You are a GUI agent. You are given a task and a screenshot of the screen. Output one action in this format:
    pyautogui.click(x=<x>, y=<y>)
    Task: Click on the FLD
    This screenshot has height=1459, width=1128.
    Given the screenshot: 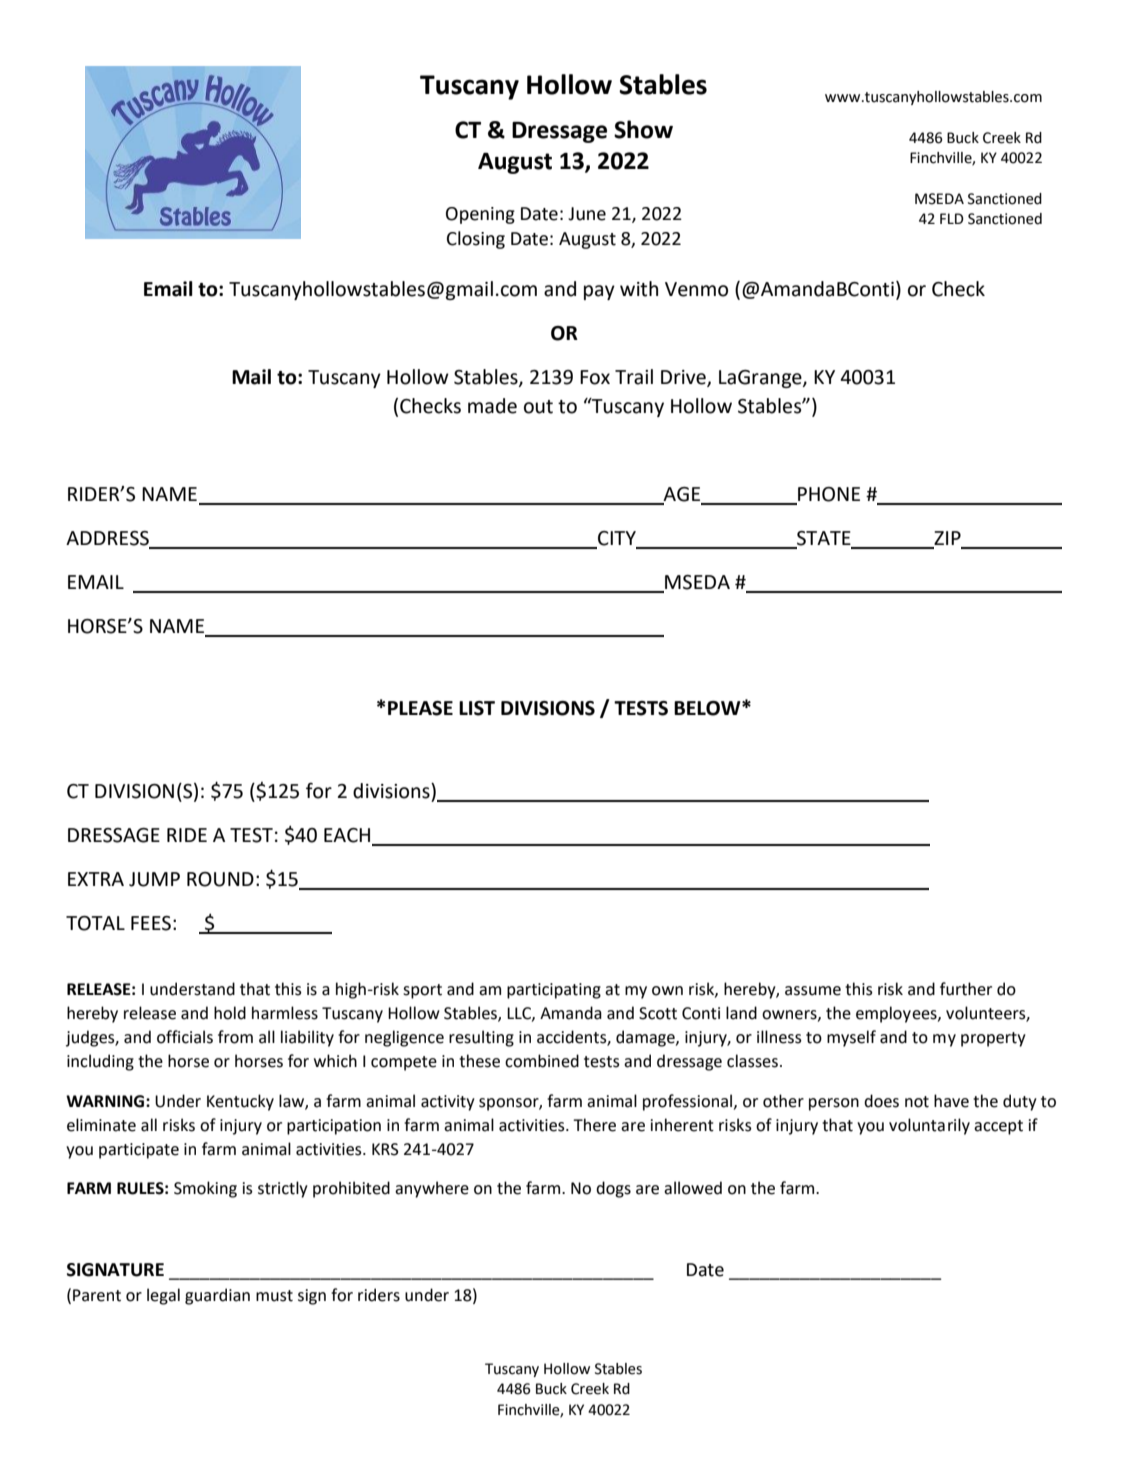 What is the action you would take?
    pyautogui.click(x=952, y=218)
